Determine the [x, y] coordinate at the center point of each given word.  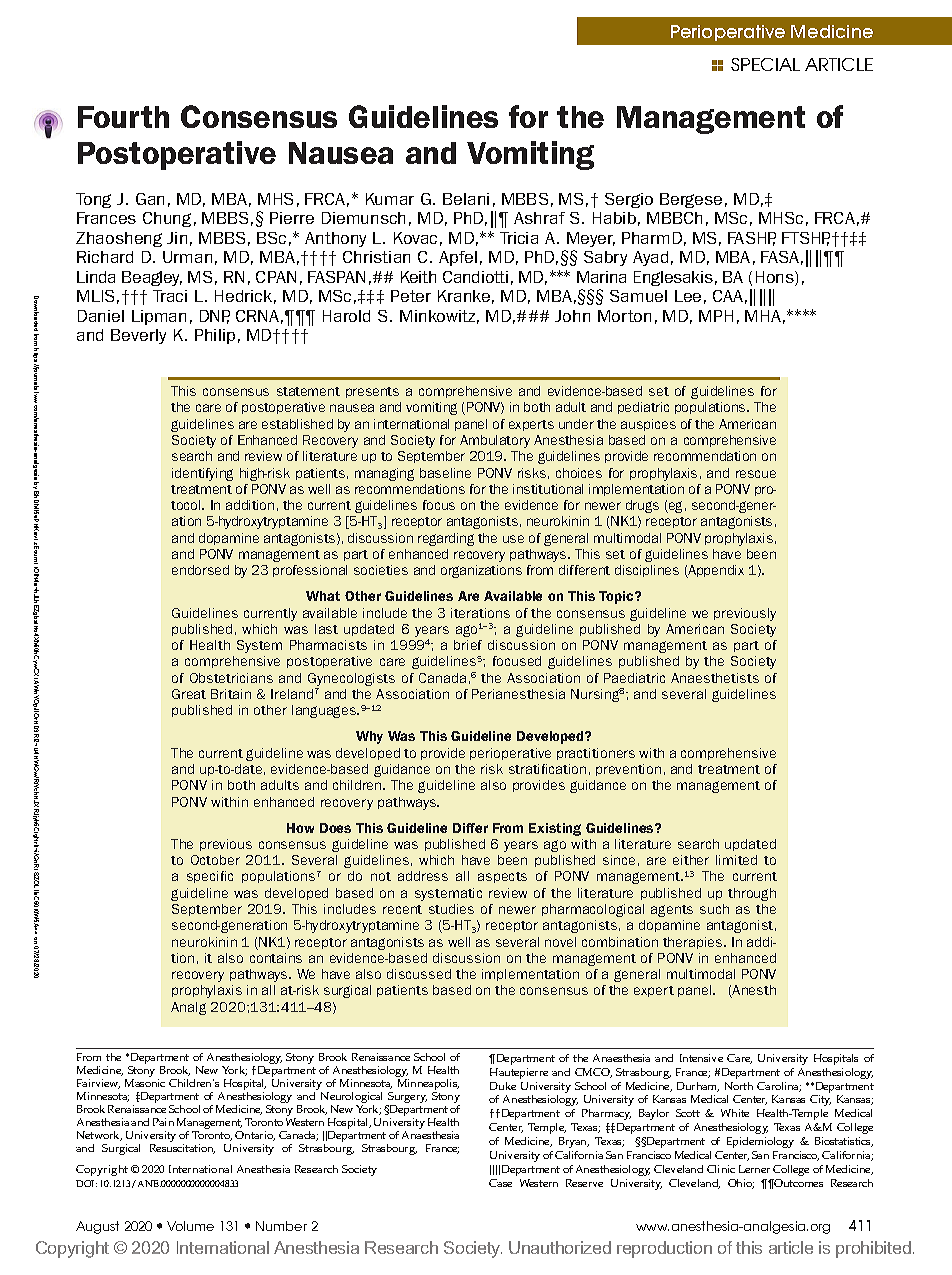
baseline [445, 473]
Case [500, 1183]
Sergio [629, 200]
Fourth [123, 117]
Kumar [390, 199]
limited [736, 860]
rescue [756, 474]
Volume [190, 1226]
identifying [202, 474]
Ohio [741, 1184]
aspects [502, 877]
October [215, 860]
